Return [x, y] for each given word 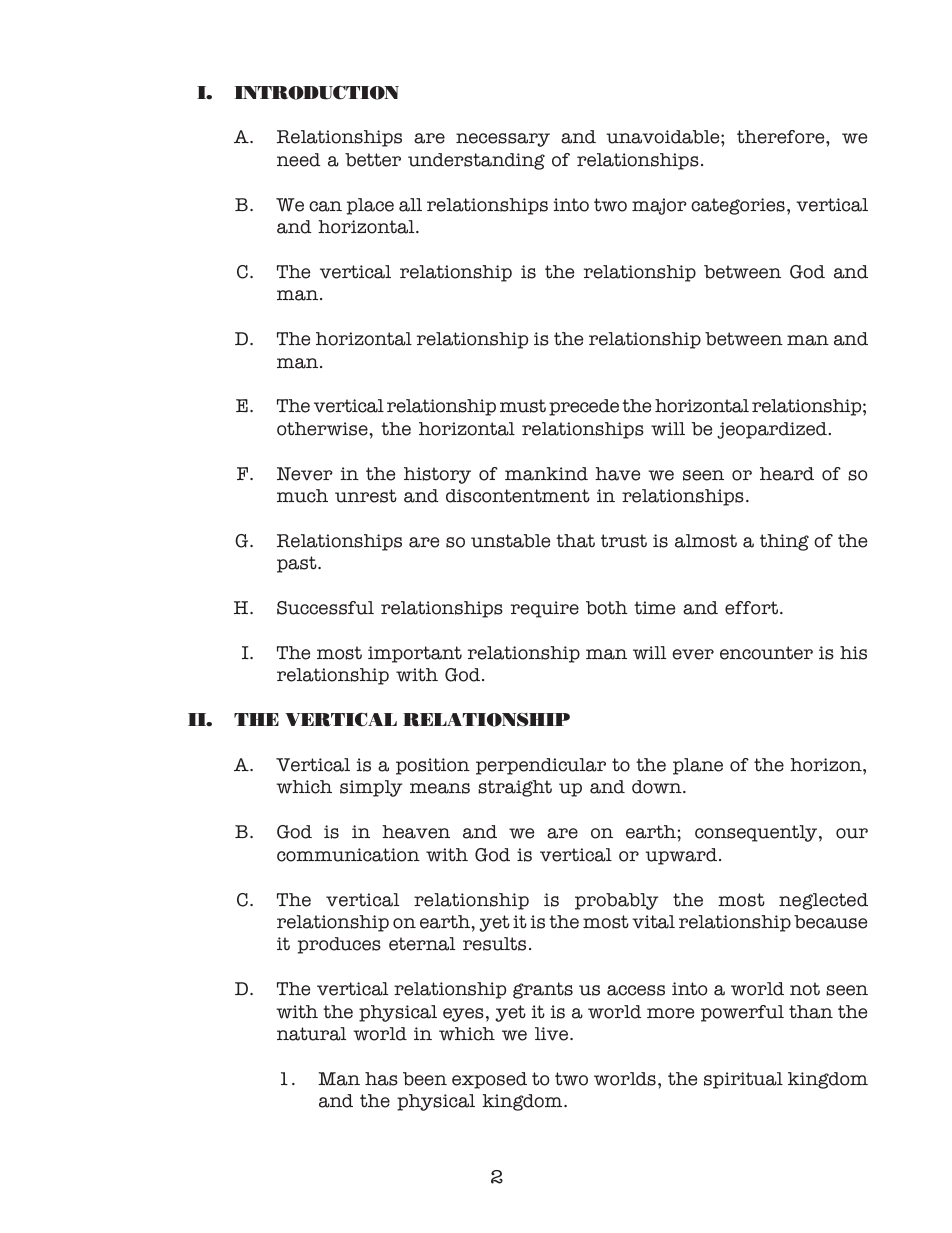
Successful [325, 608]
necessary [503, 140]
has [381, 1079]
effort [753, 608]
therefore [782, 137]
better [373, 160]
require [545, 609]
